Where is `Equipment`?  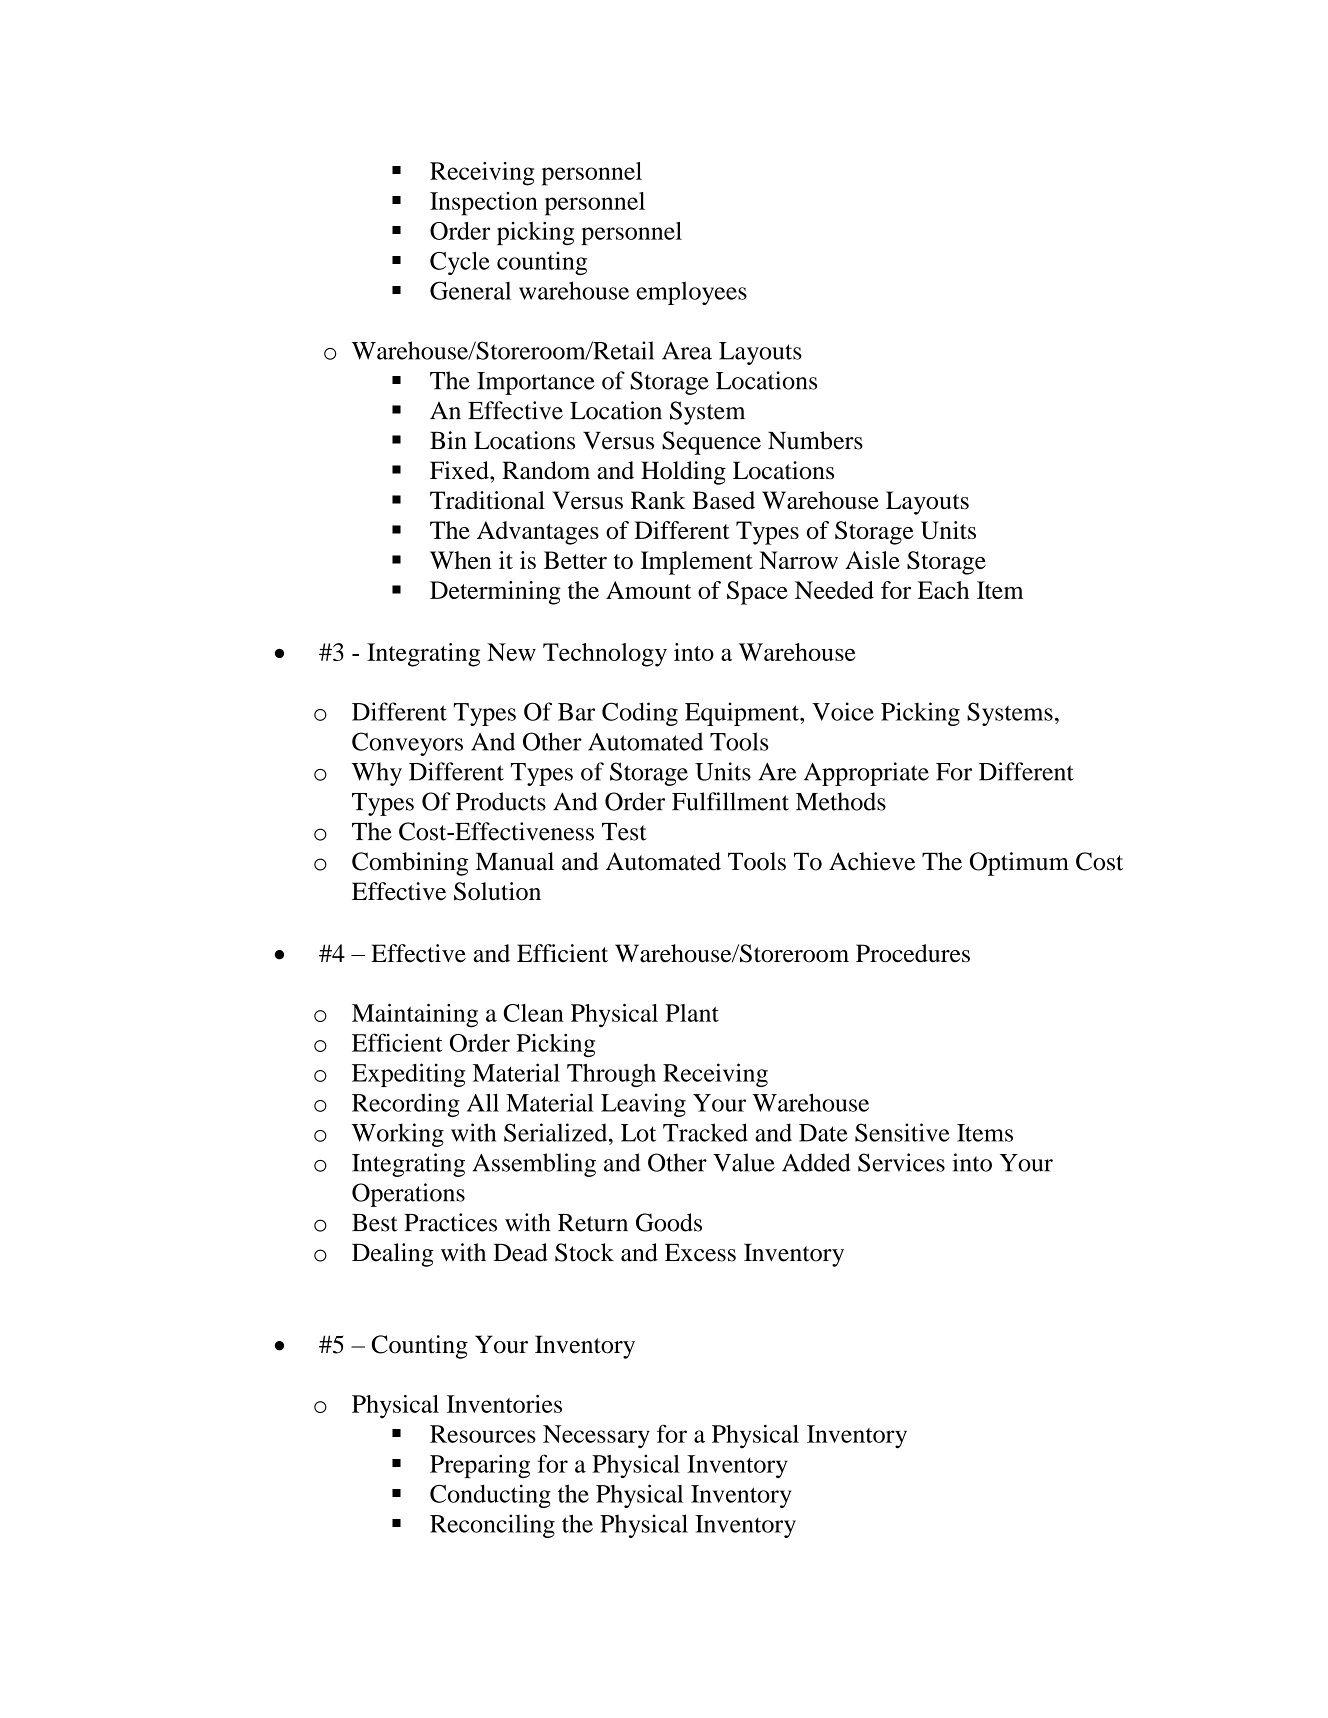
Equipment is located at coordinates (743, 714).
